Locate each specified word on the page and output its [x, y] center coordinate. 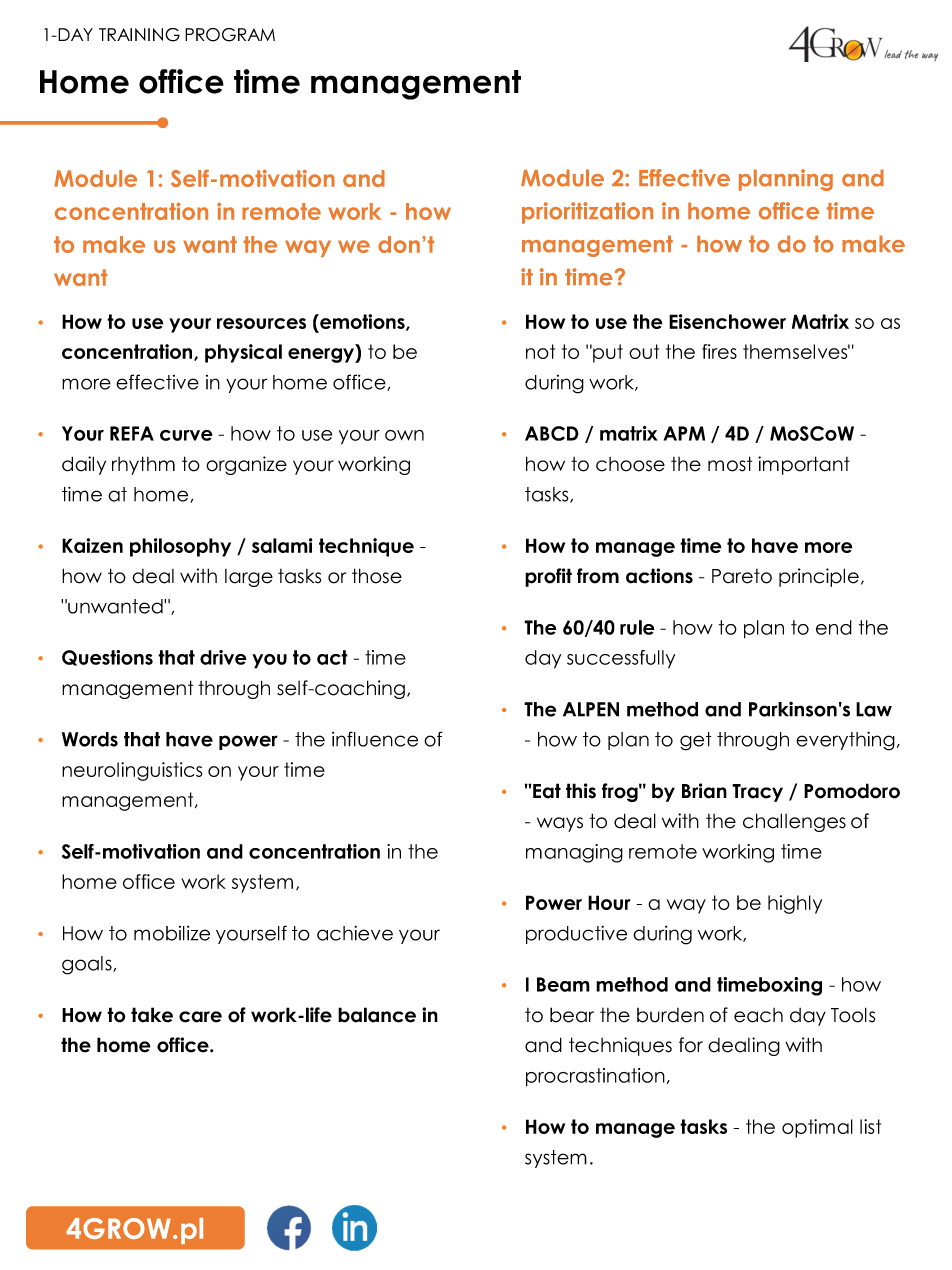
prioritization [587, 213]
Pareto [742, 576]
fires [719, 351]
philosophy [180, 547]
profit [548, 577]
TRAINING [139, 35]
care [200, 1017]
